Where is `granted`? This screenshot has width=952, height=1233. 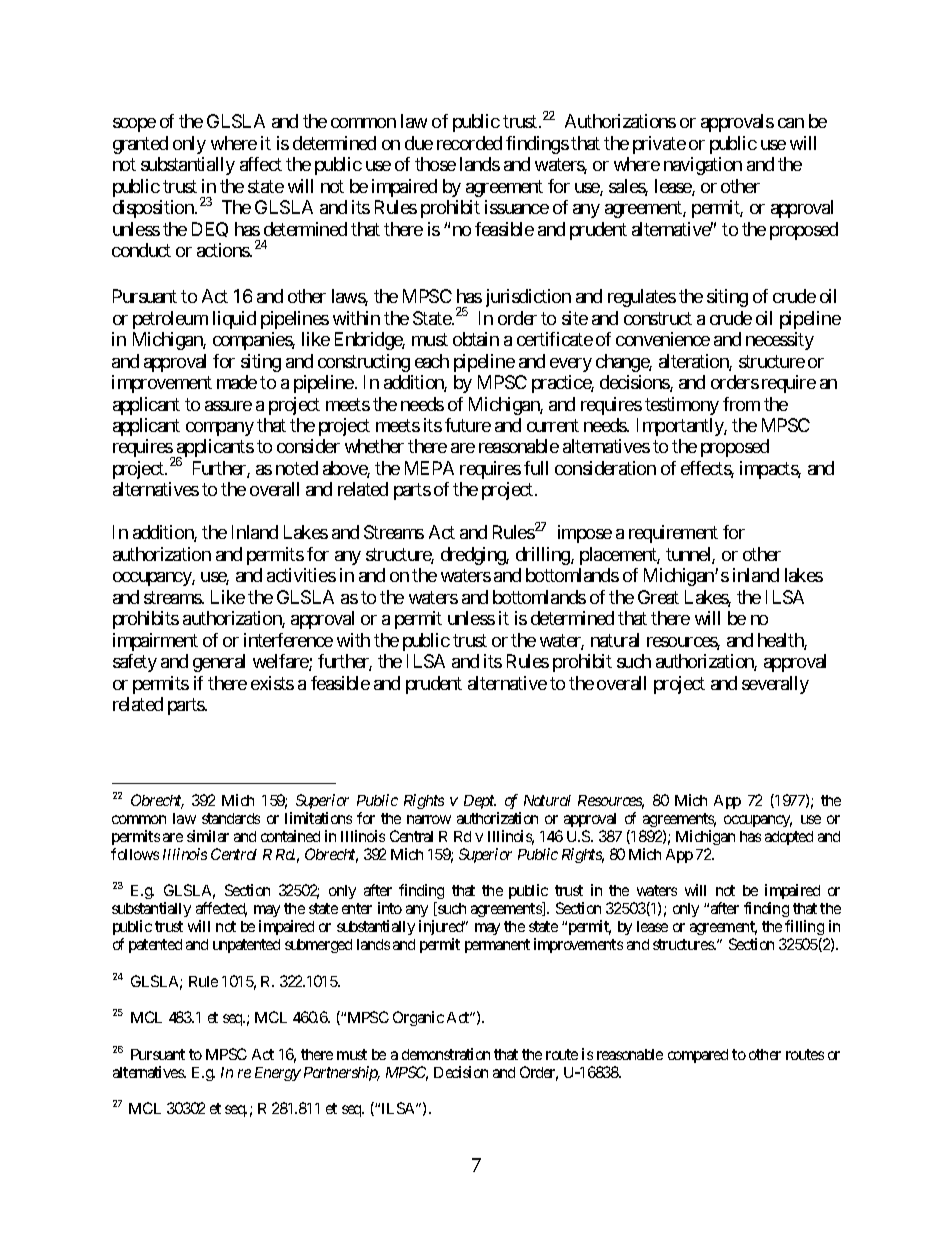
granted is located at coordinates (140, 145).
